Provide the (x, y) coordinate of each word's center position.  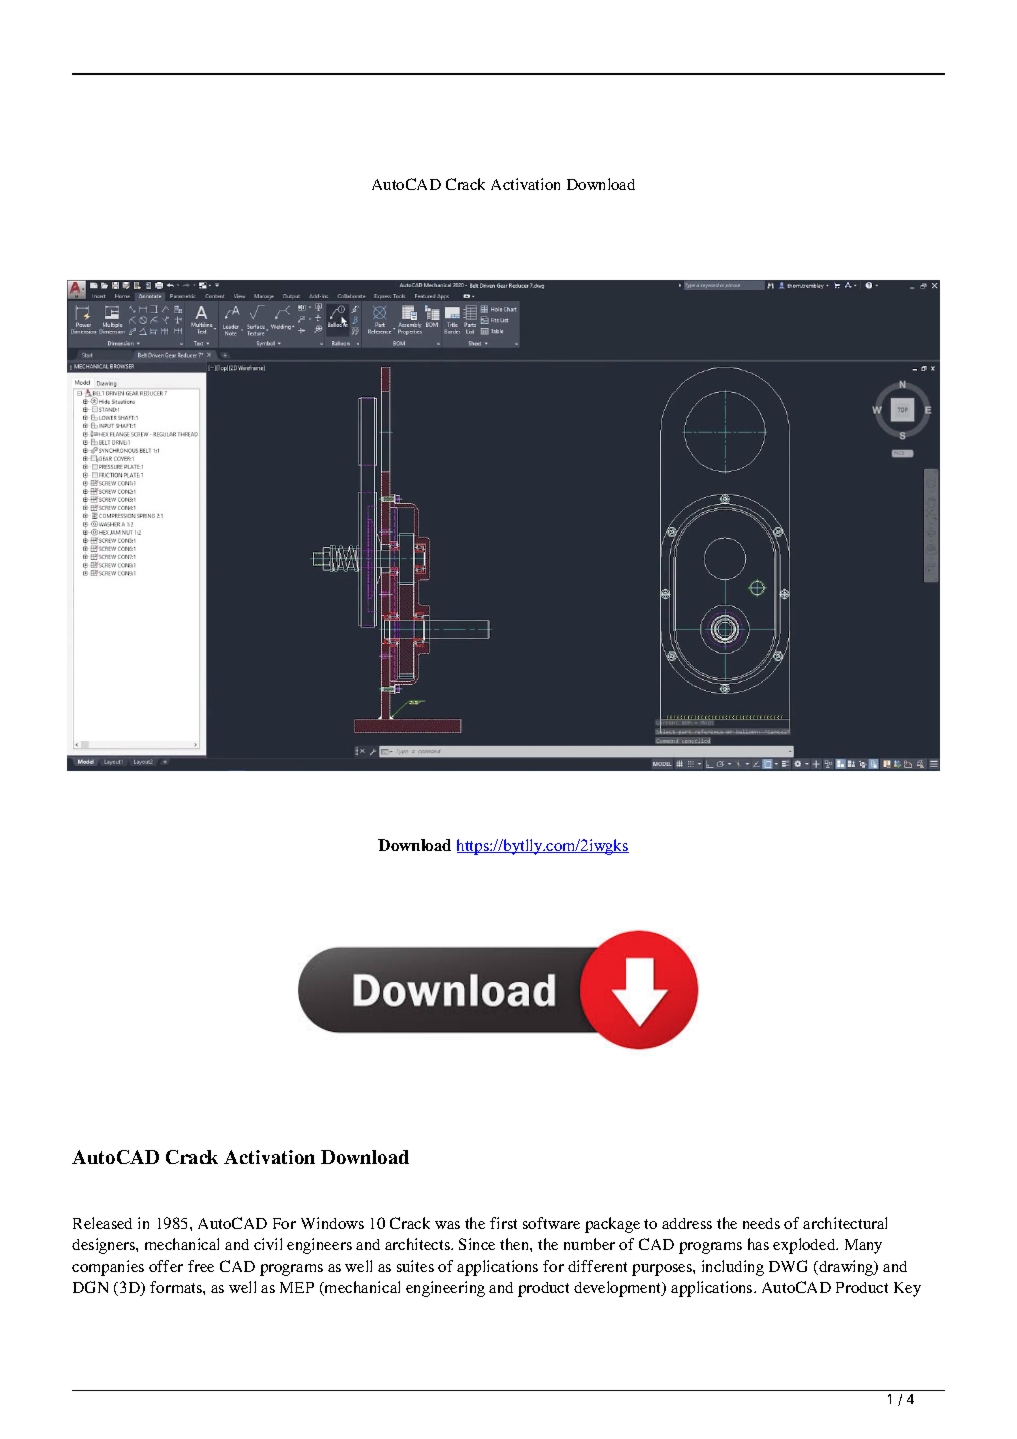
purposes (663, 1270)
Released (102, 1223)
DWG (788, 1266)
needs (761, 1223)
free (201, 1266)
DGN (90, 1287)
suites (415, 1266)
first (503, 1223)
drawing (846, 1268)
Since (477, 1244)
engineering (445, 1289)
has (758, 1244)
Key (907, 1289)
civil (268, 1244)
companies (108, 1268)
